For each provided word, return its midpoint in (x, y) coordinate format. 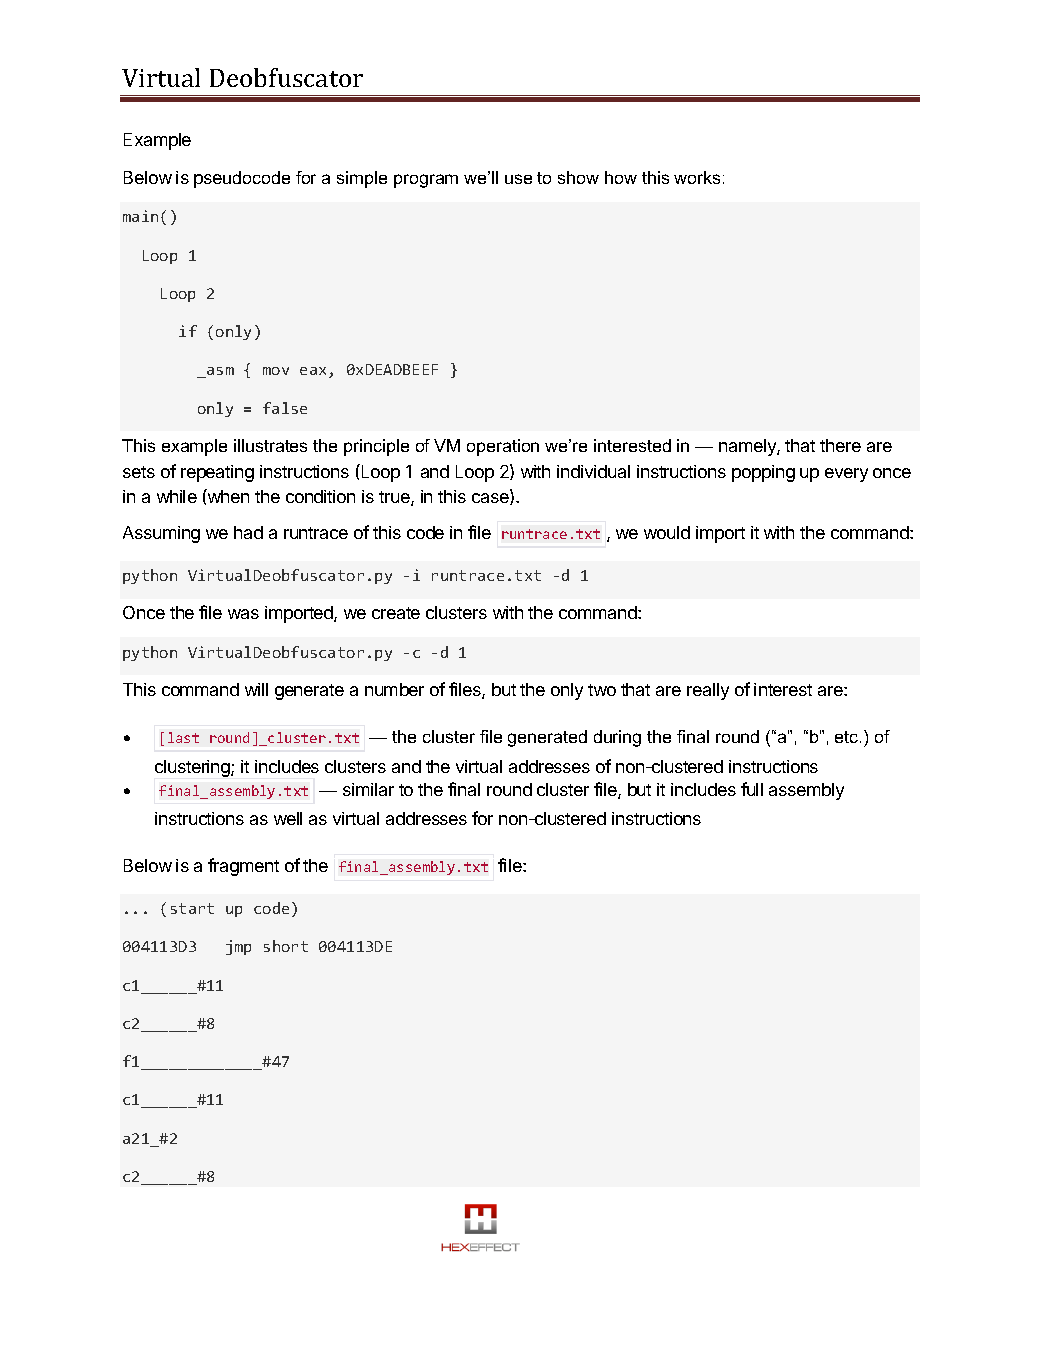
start (192, 908)
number (394, 689)
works (697, 177)
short (286, 946)
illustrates (270, 445)
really (708, 691)
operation (503, 447)
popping (763, 473)
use (518, 179)
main (140, 216)
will (256, 689)
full (752, 789)
